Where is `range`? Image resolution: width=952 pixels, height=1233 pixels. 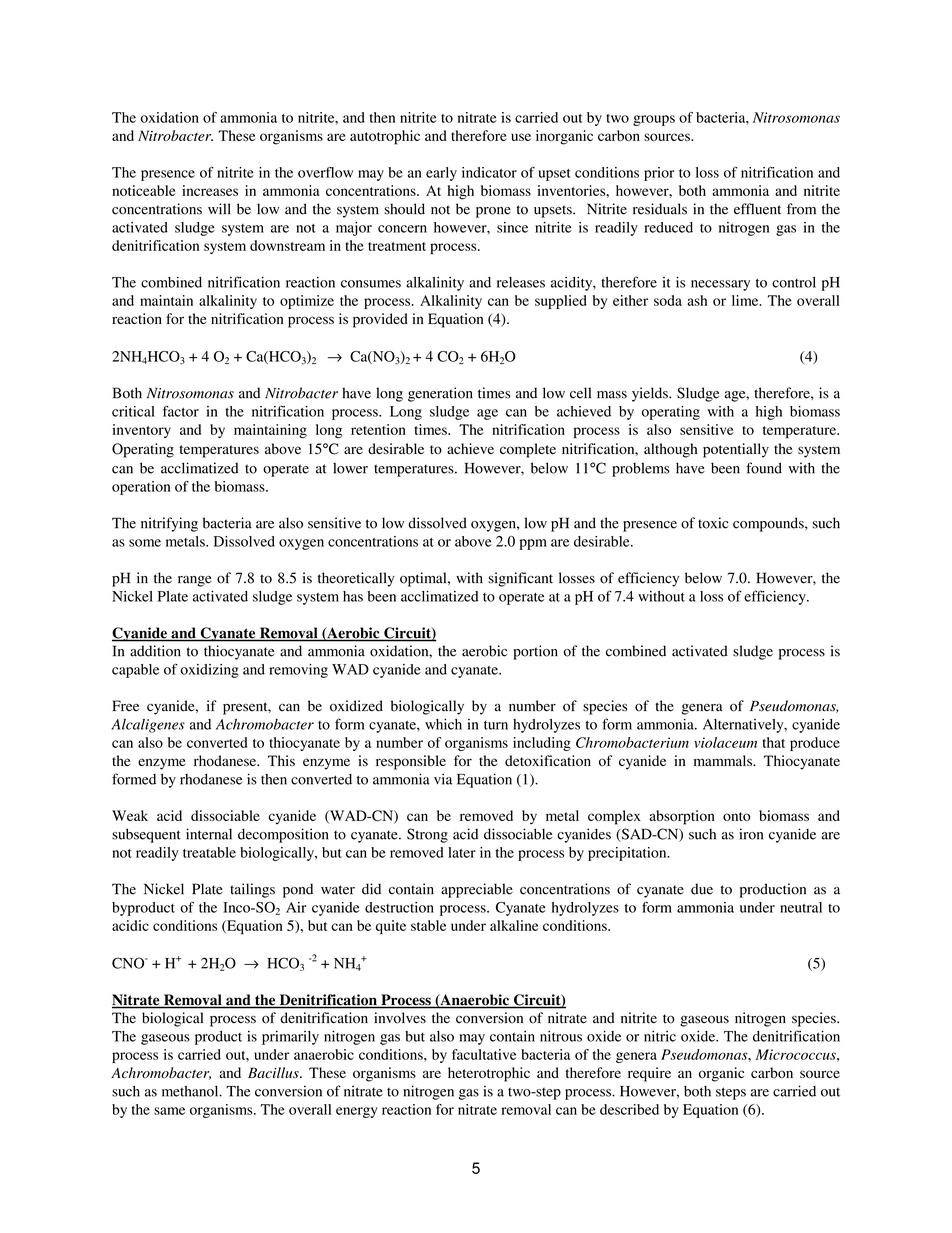 range is located at coordinates (195, 581).
